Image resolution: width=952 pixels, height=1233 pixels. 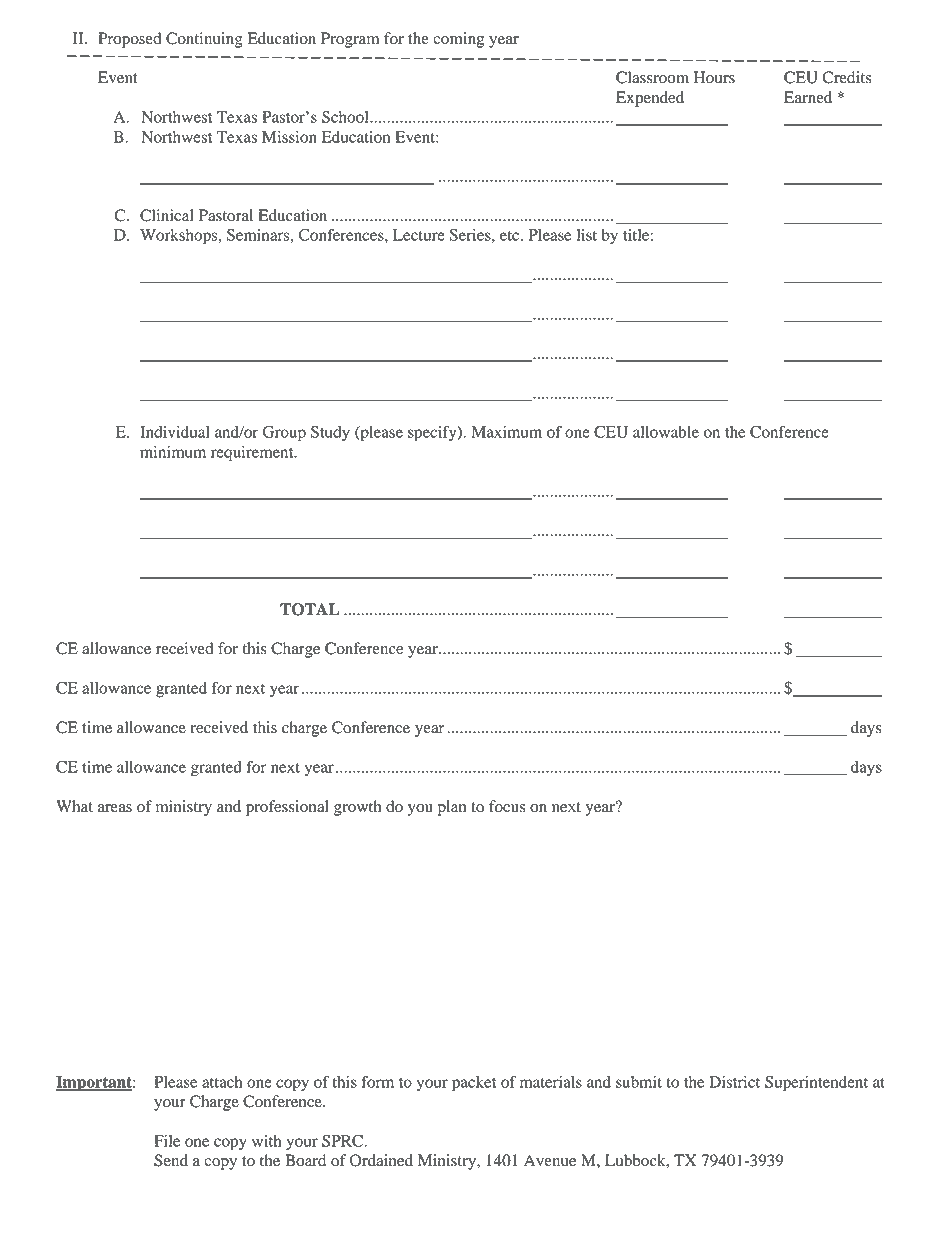 What do you see at coordinates (507, 806) in the screenshot?
I see `focus` at bounding box center [507, 806].
